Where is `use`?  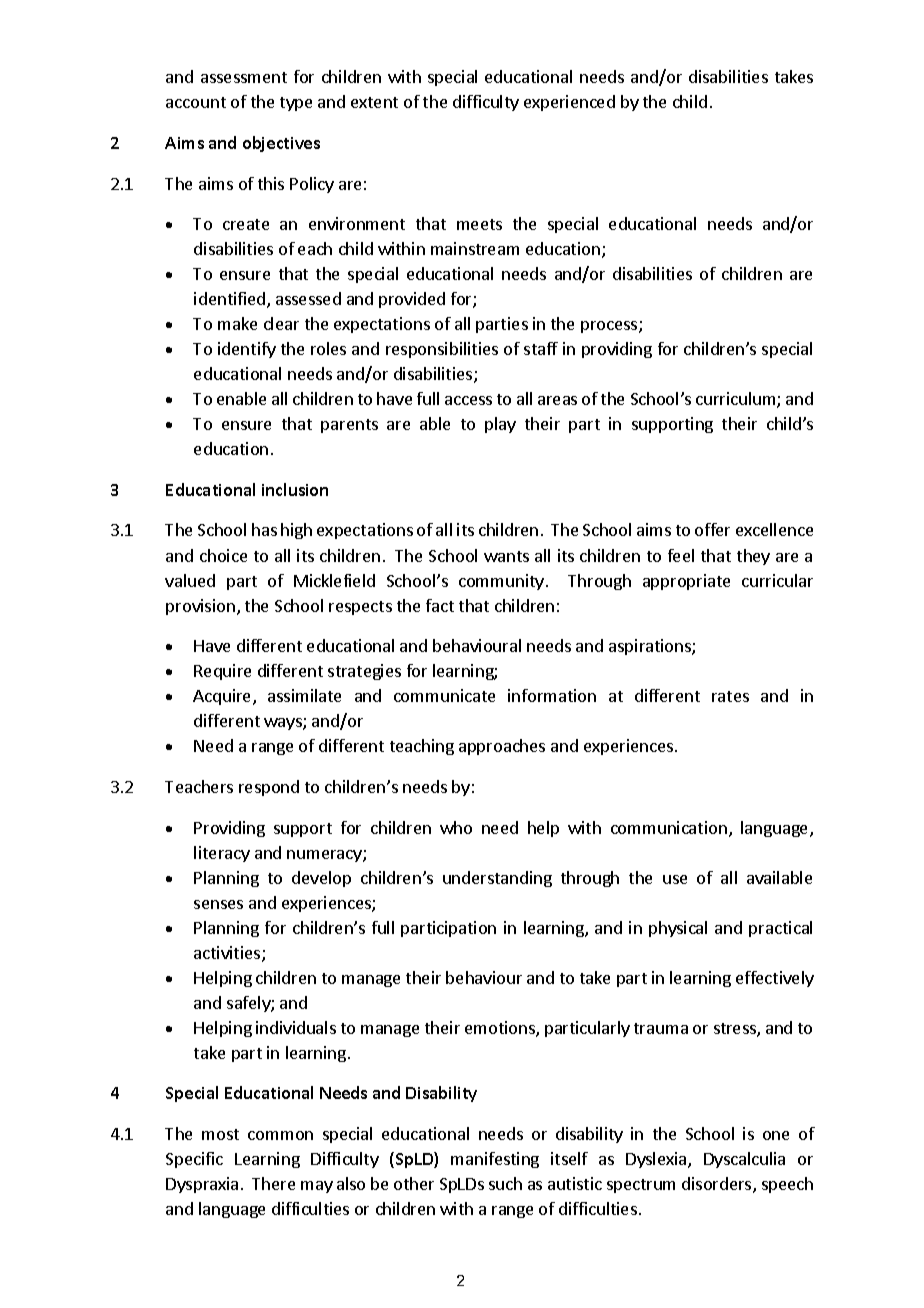 use is located at coordinates (675, 879).
